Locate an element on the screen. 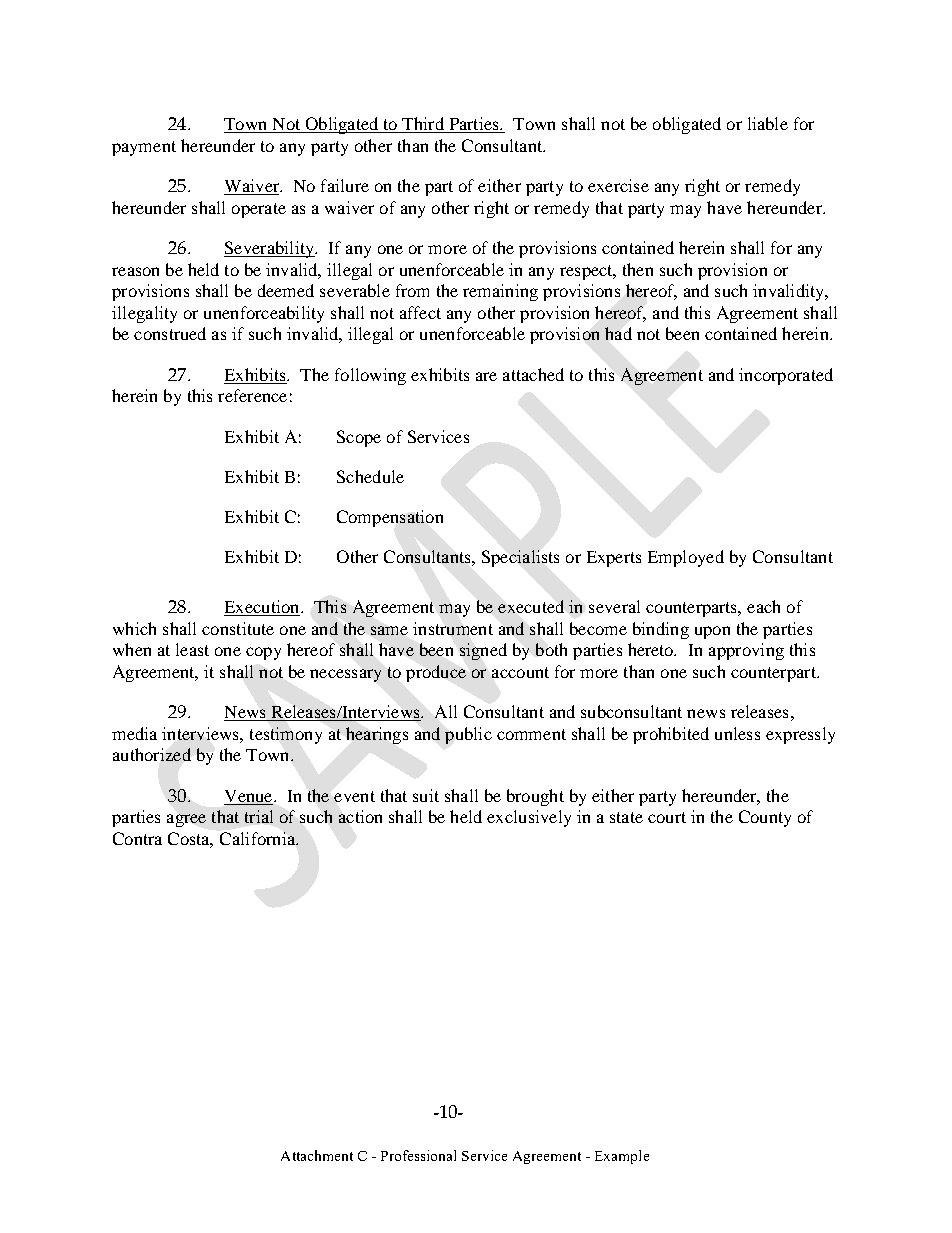  are is located at coordinates (486, 376).
